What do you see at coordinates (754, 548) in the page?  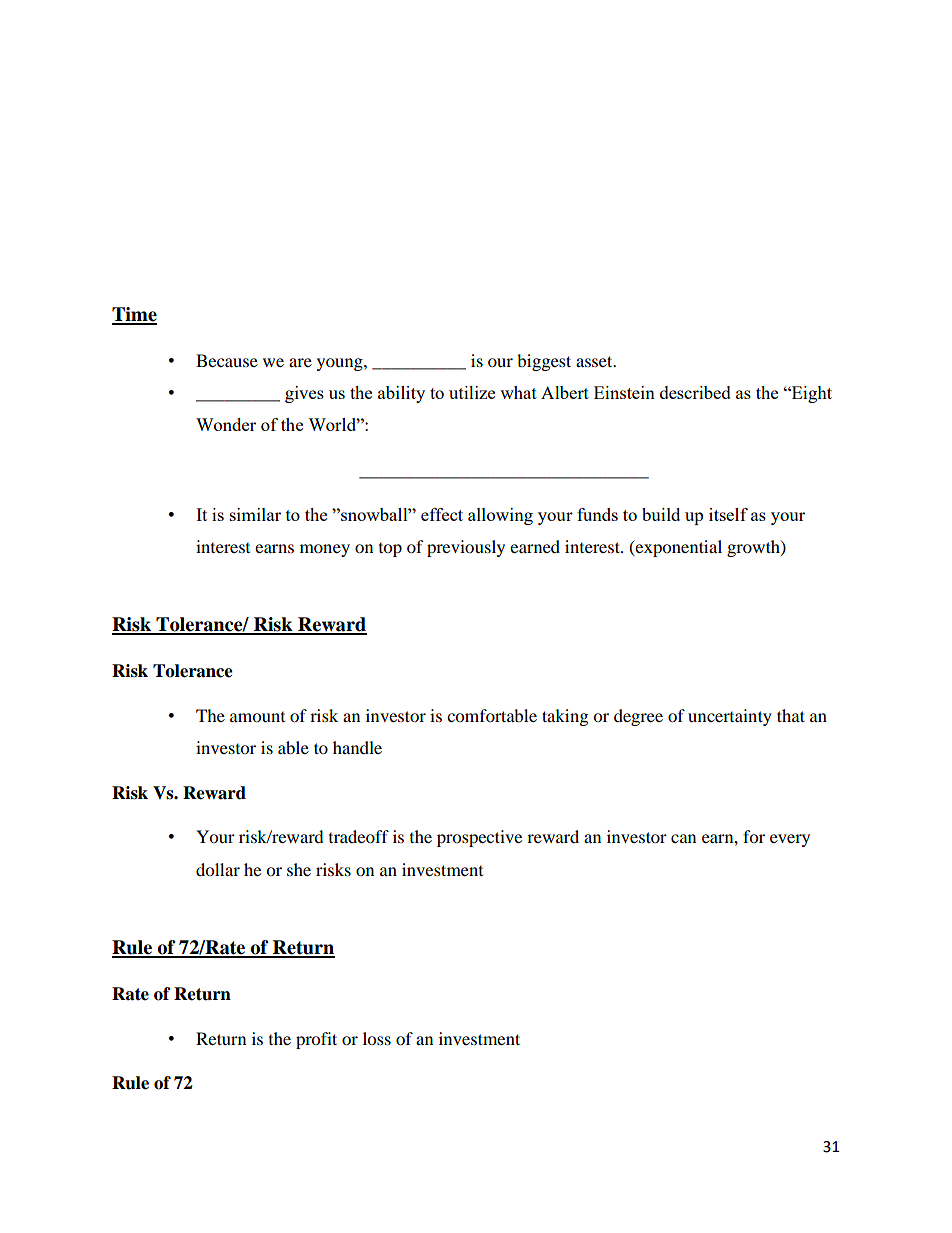 I see `growth` at bounding box center [754, 548].
